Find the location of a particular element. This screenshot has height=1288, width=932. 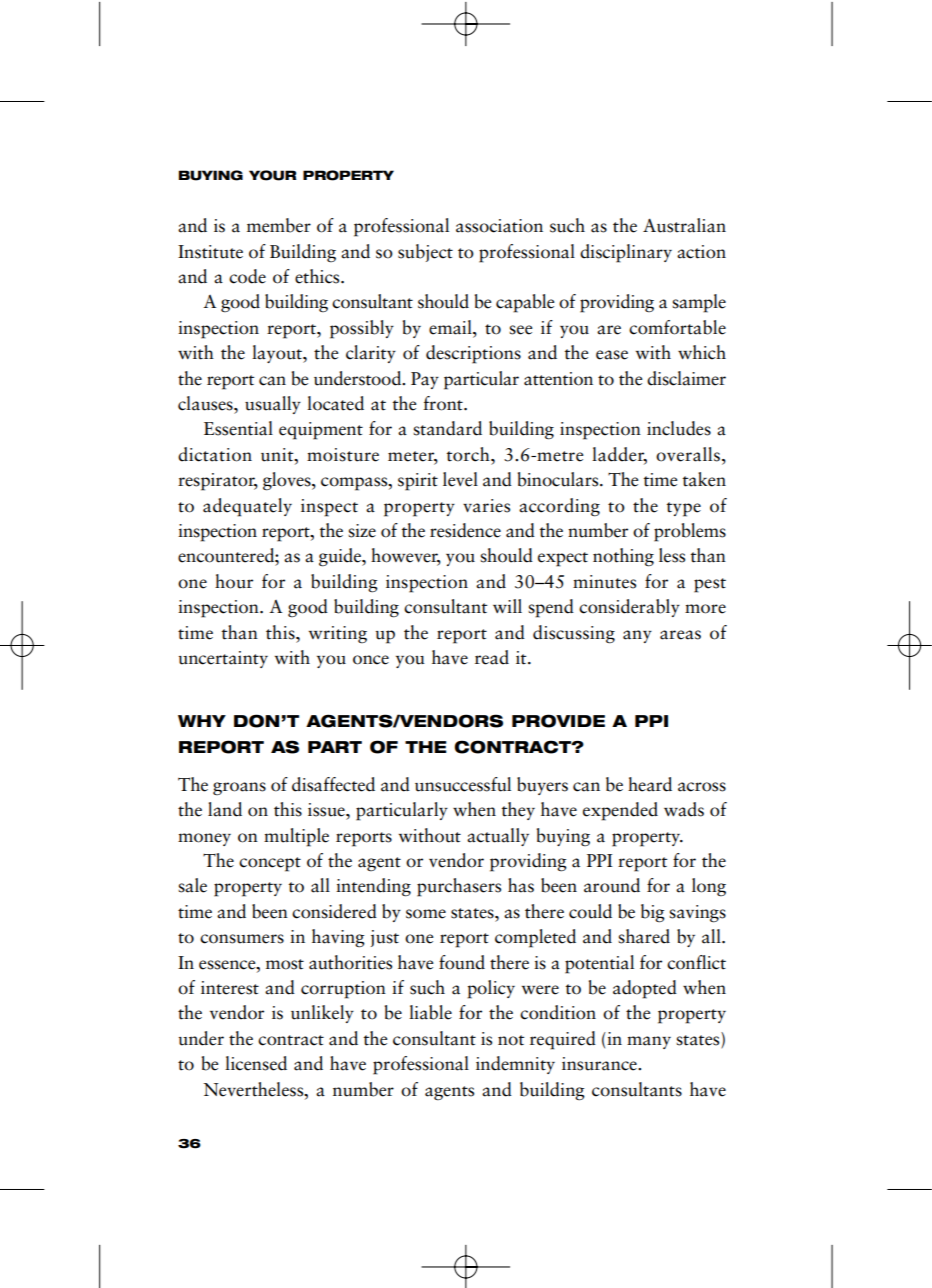

association is located at coordinates (499, 226).
